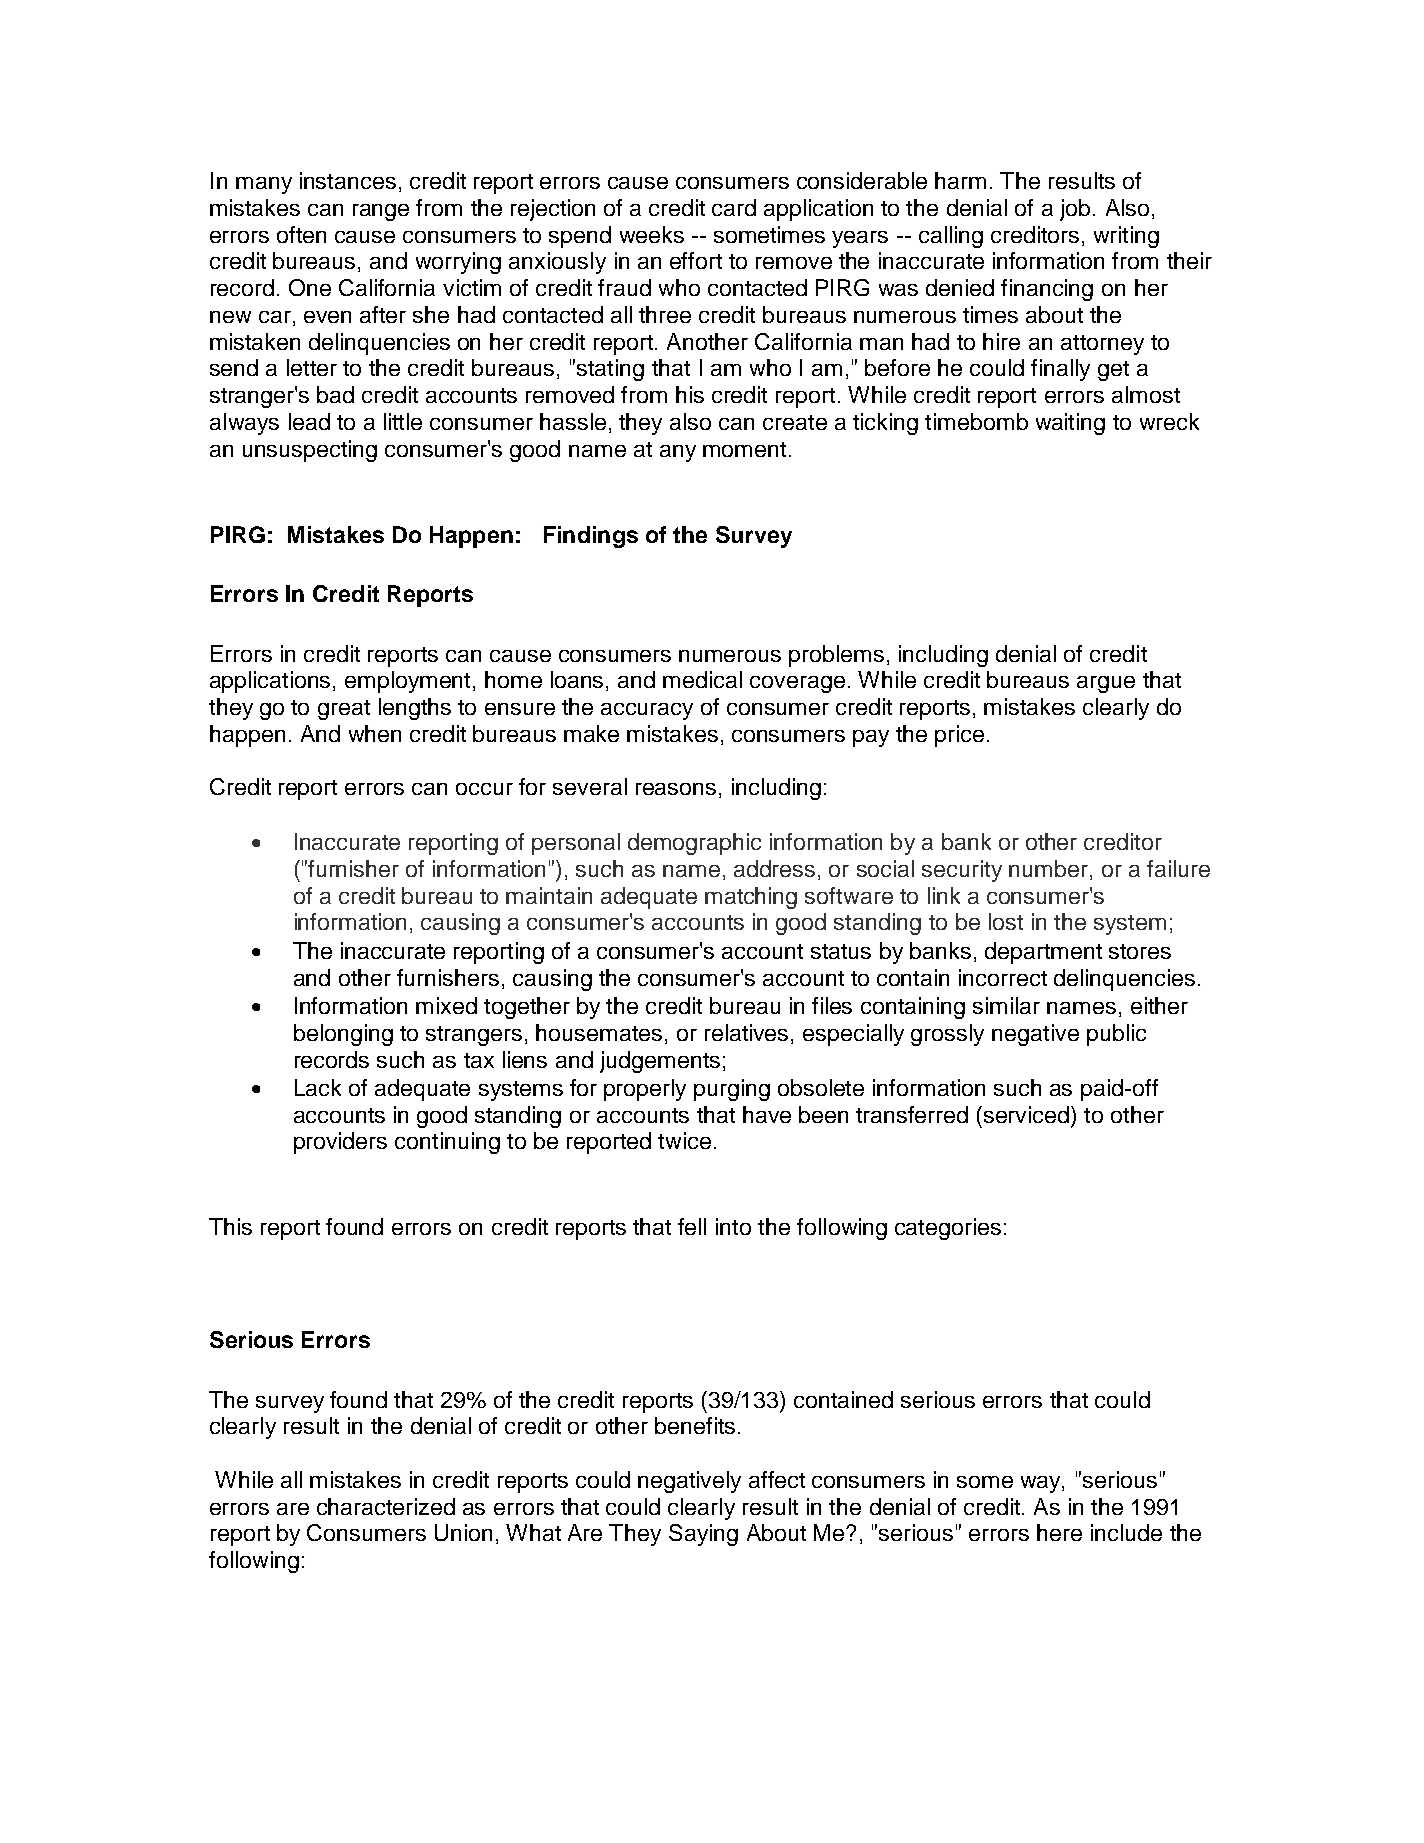 The image size is (1424, 1843). What do you see at coordinates (734, 207) in the screenshot?
I see `card` at bounding box center [734, 207].
